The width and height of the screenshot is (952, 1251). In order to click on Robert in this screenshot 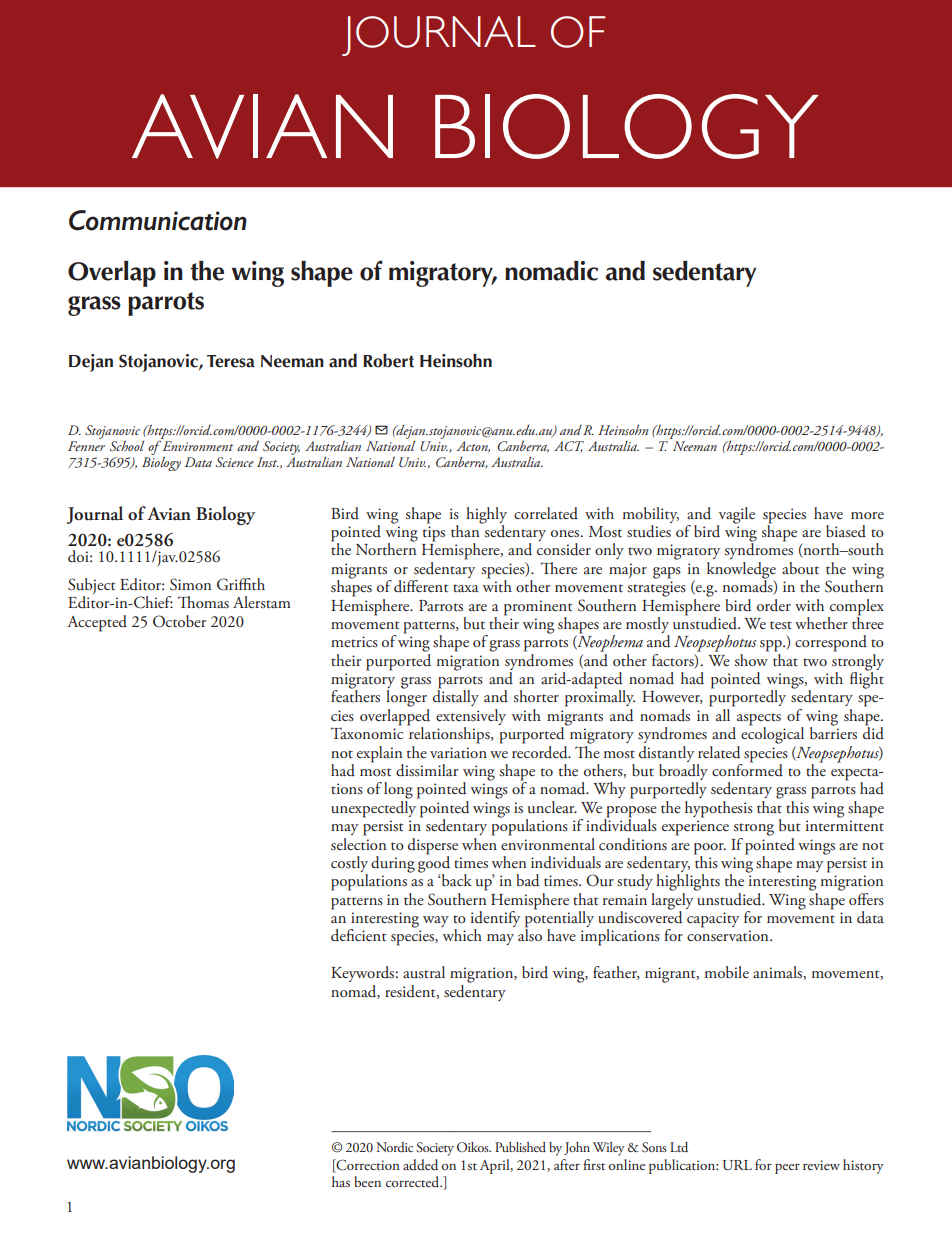, I will do `click(388, 361)`.
